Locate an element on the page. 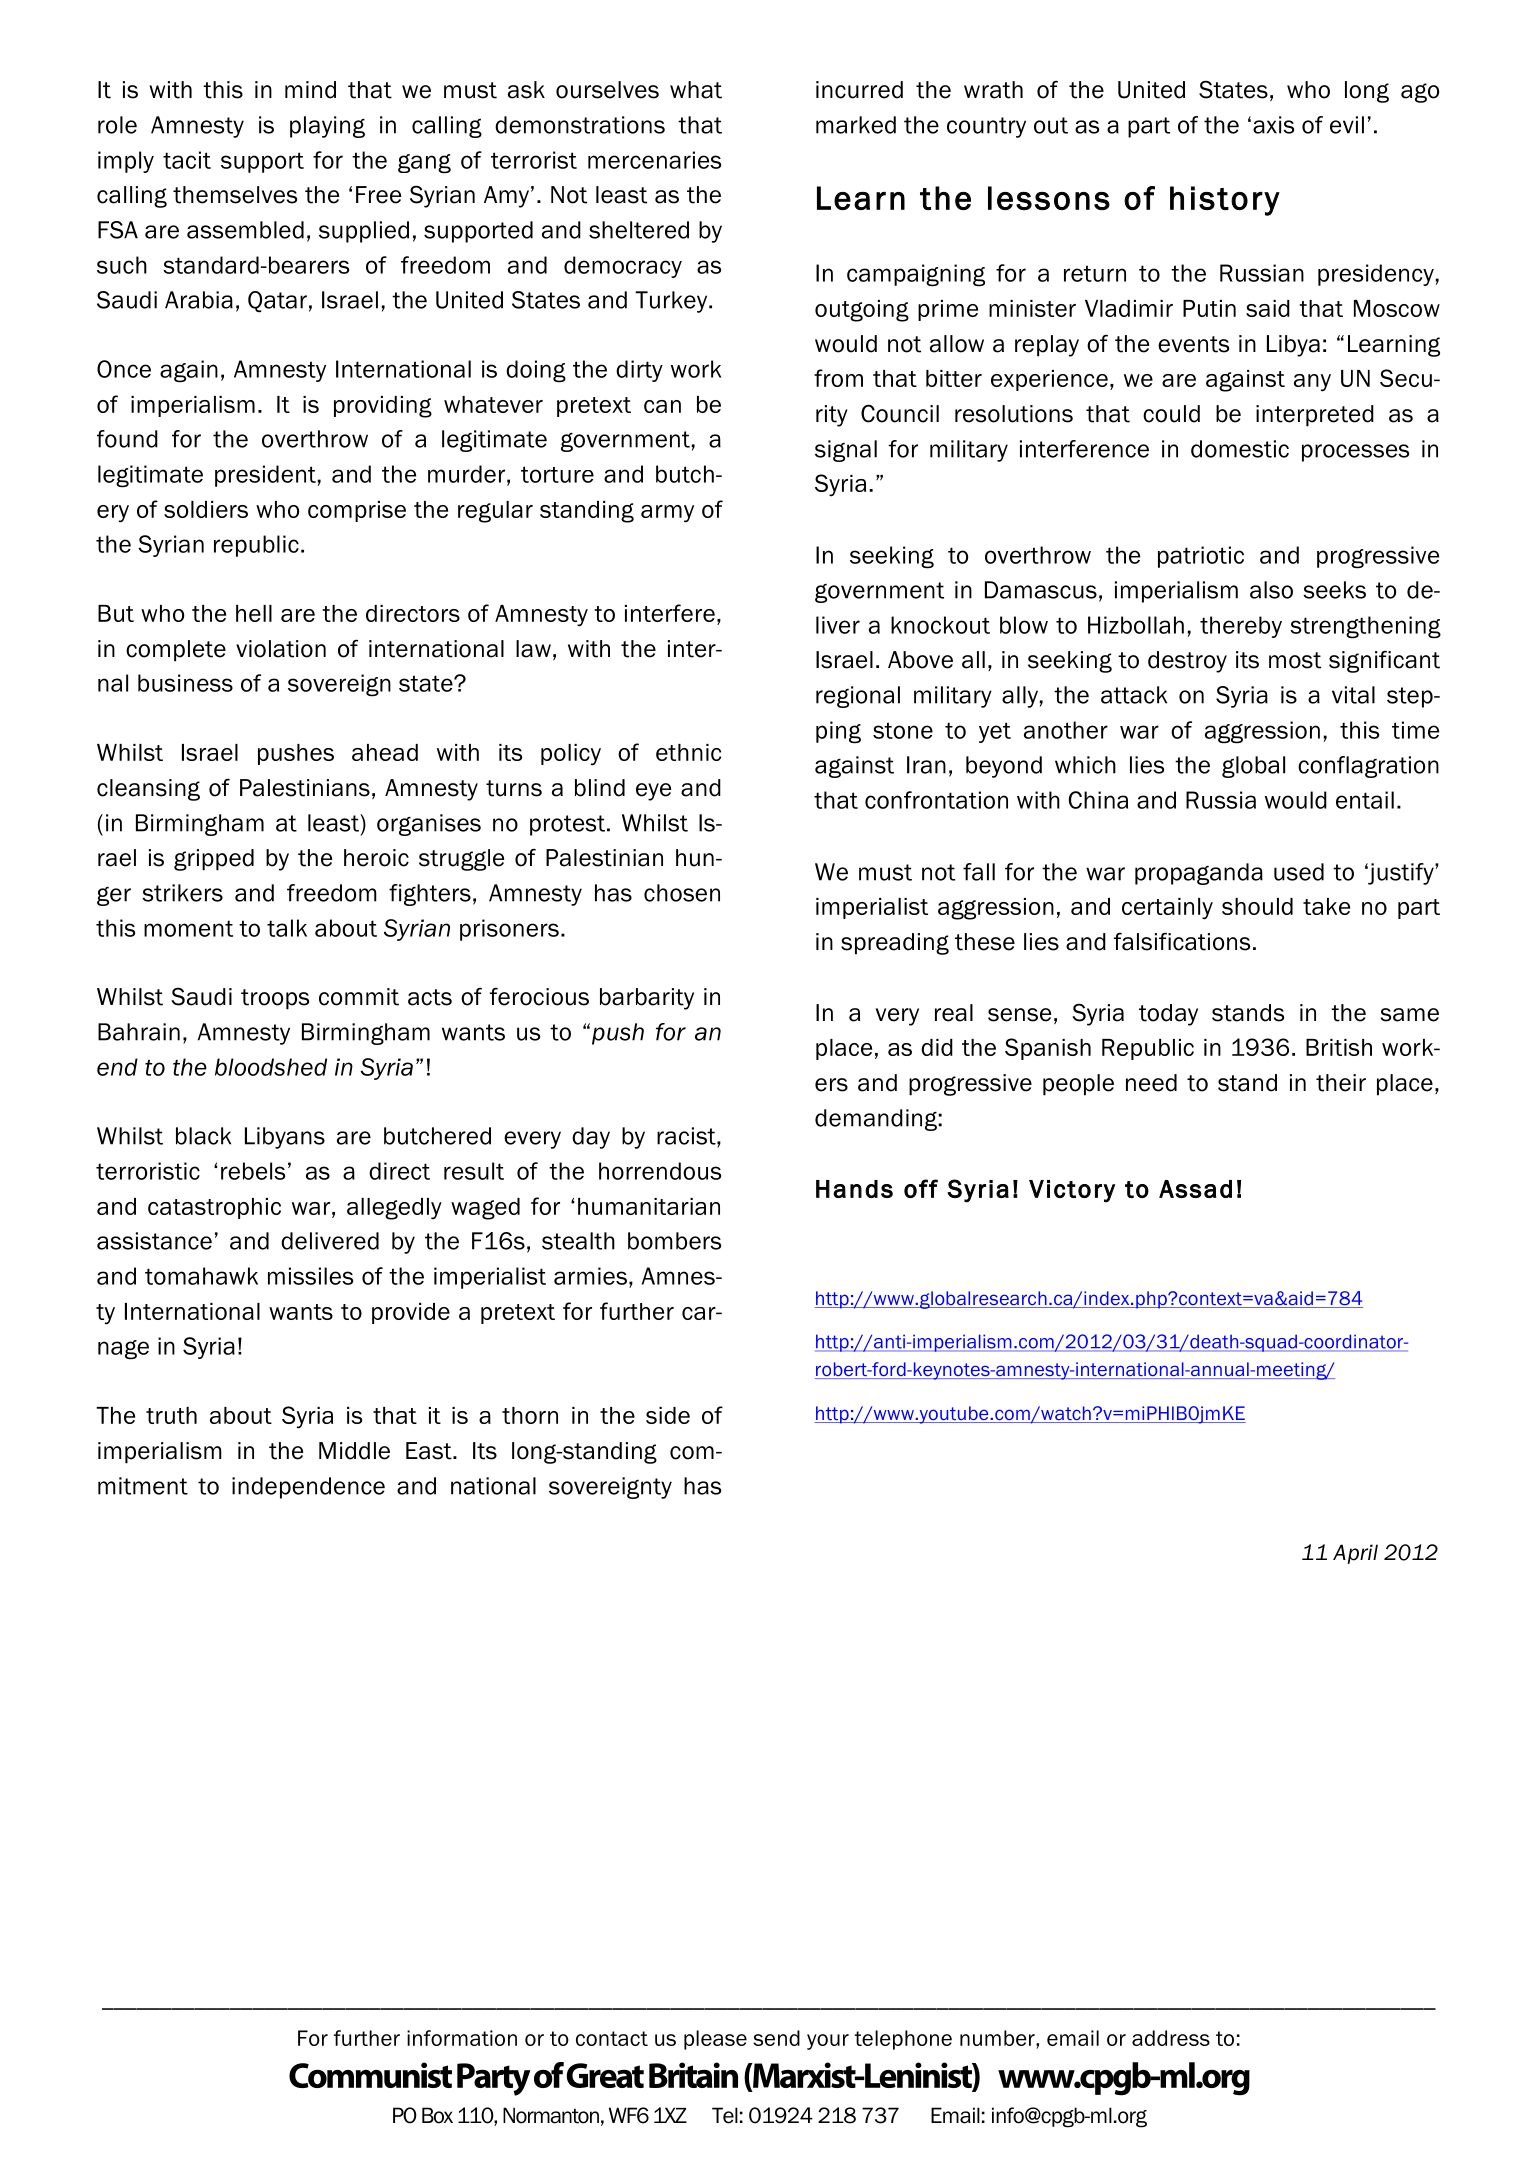  hell is located at coordinates (254, 613).
